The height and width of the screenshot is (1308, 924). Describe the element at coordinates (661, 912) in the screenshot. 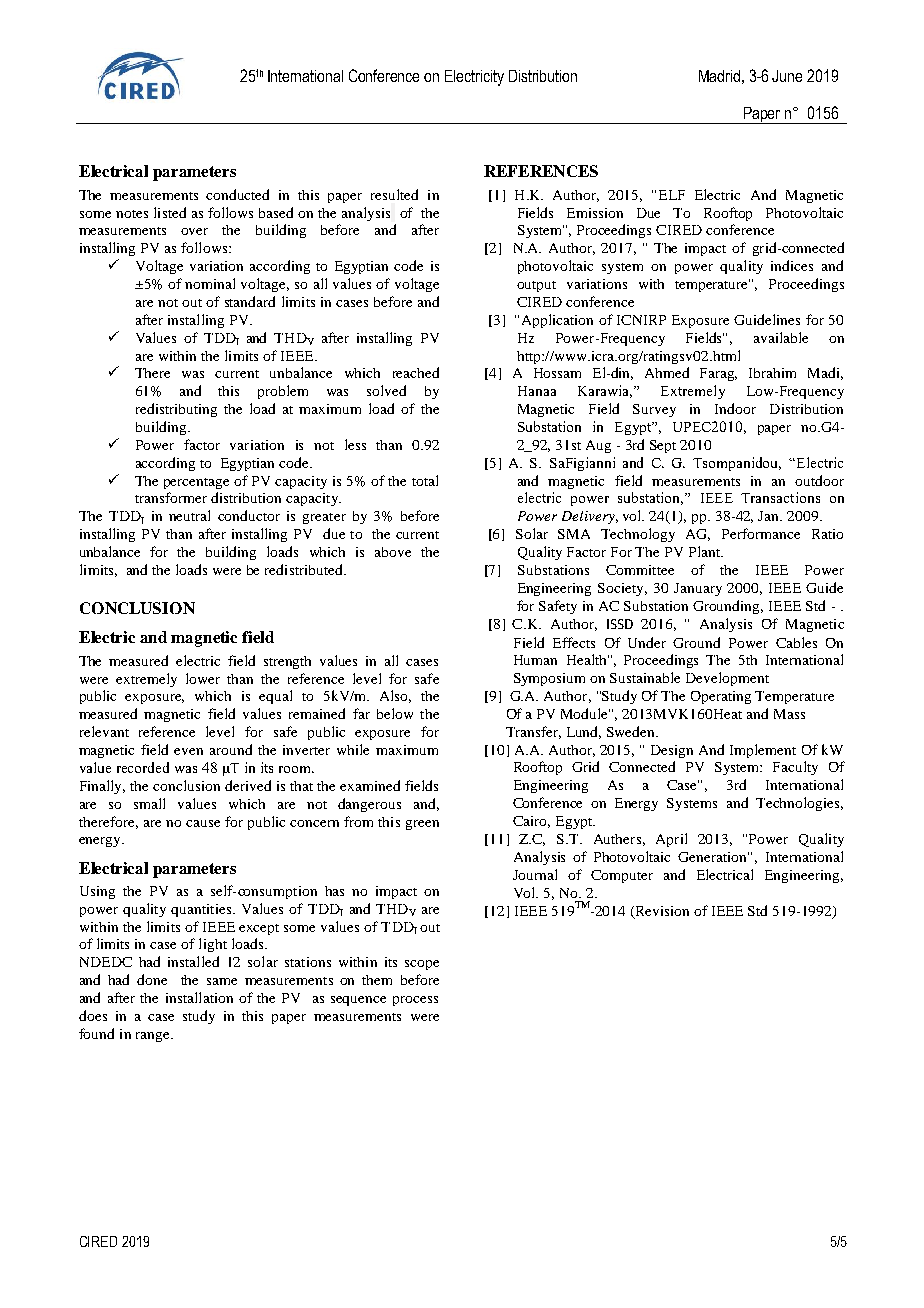

I see `Revision` at that location.
